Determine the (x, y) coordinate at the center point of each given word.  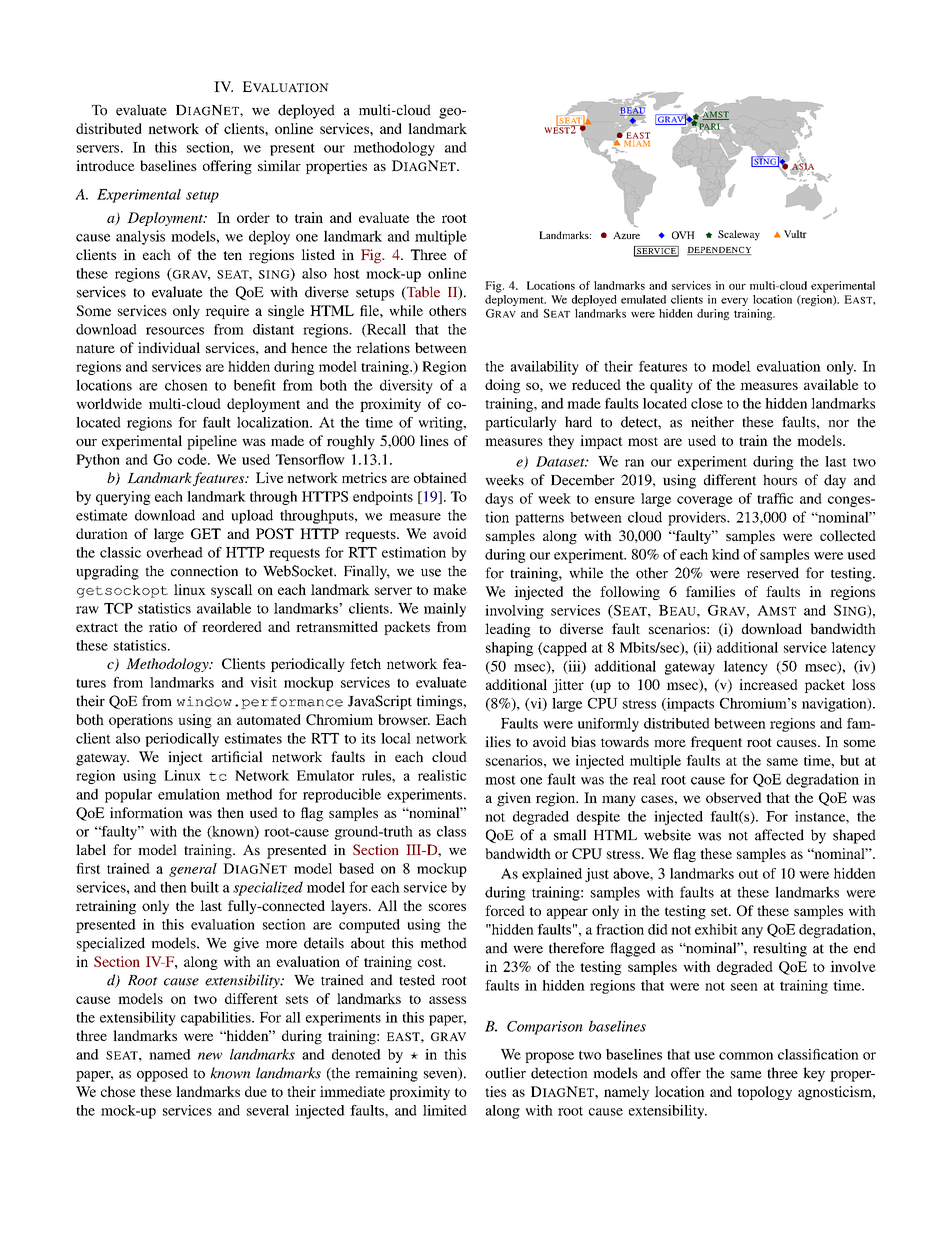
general (193, 870)
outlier (505, 1073)
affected (779, 835)
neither (712, 422)
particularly (521, 423)
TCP (118, 608)
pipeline (212, 442)
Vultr (795, 234)
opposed (162, 1074)
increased (768, 684)
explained (552, 875)
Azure (626, 235)
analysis (140, 237)
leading (508, 630)
